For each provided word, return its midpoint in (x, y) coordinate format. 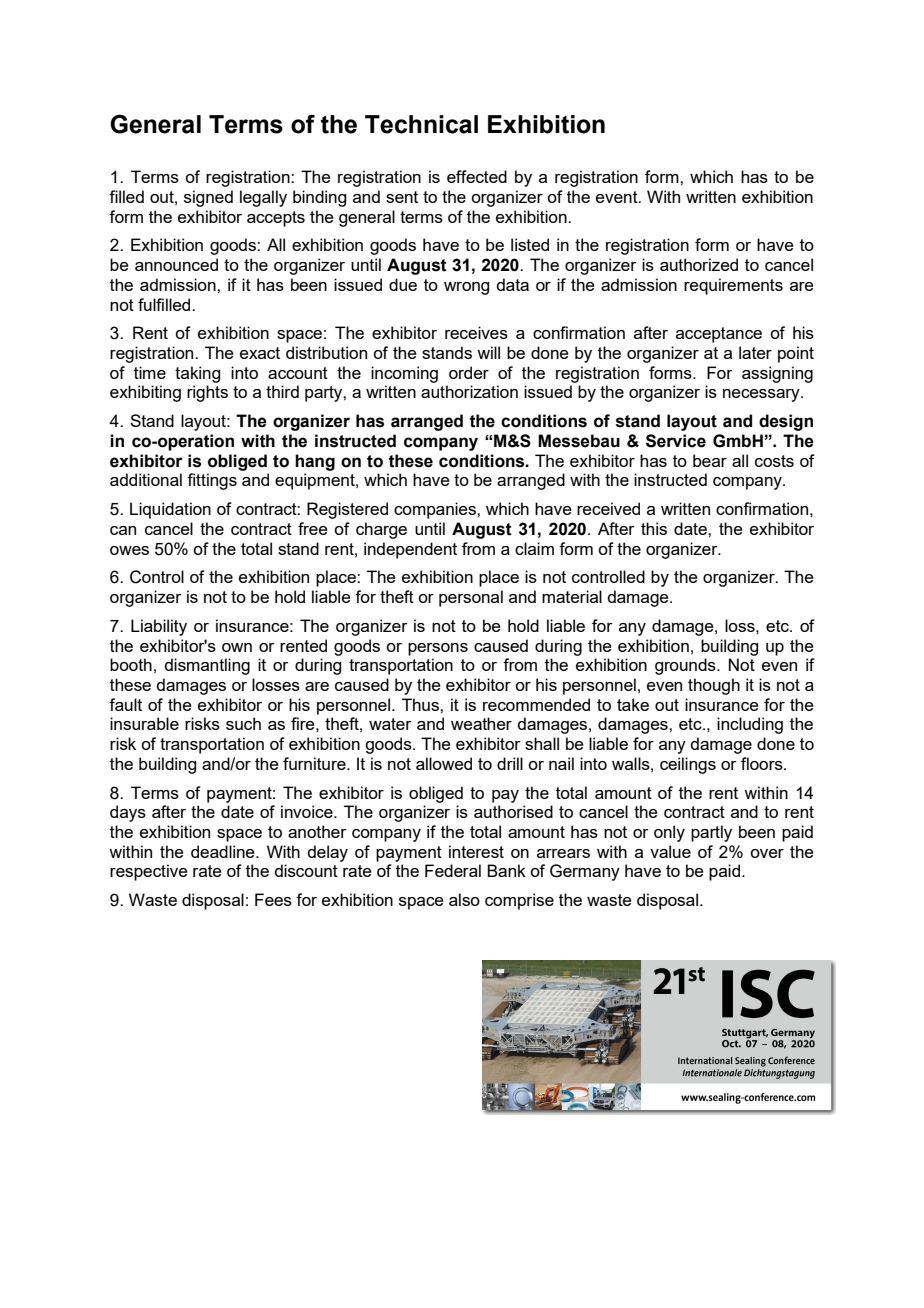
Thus (421, 704)
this (654, 528)
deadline (224, 851)
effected (477, 176)
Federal (453, 870)
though (714, 686)
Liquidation (170, 510)
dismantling (207, 666)
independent (410, 550)
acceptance (719, 335)
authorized (699, 264)
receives (476, 332)
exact (260, 353)
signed (208, 198)
